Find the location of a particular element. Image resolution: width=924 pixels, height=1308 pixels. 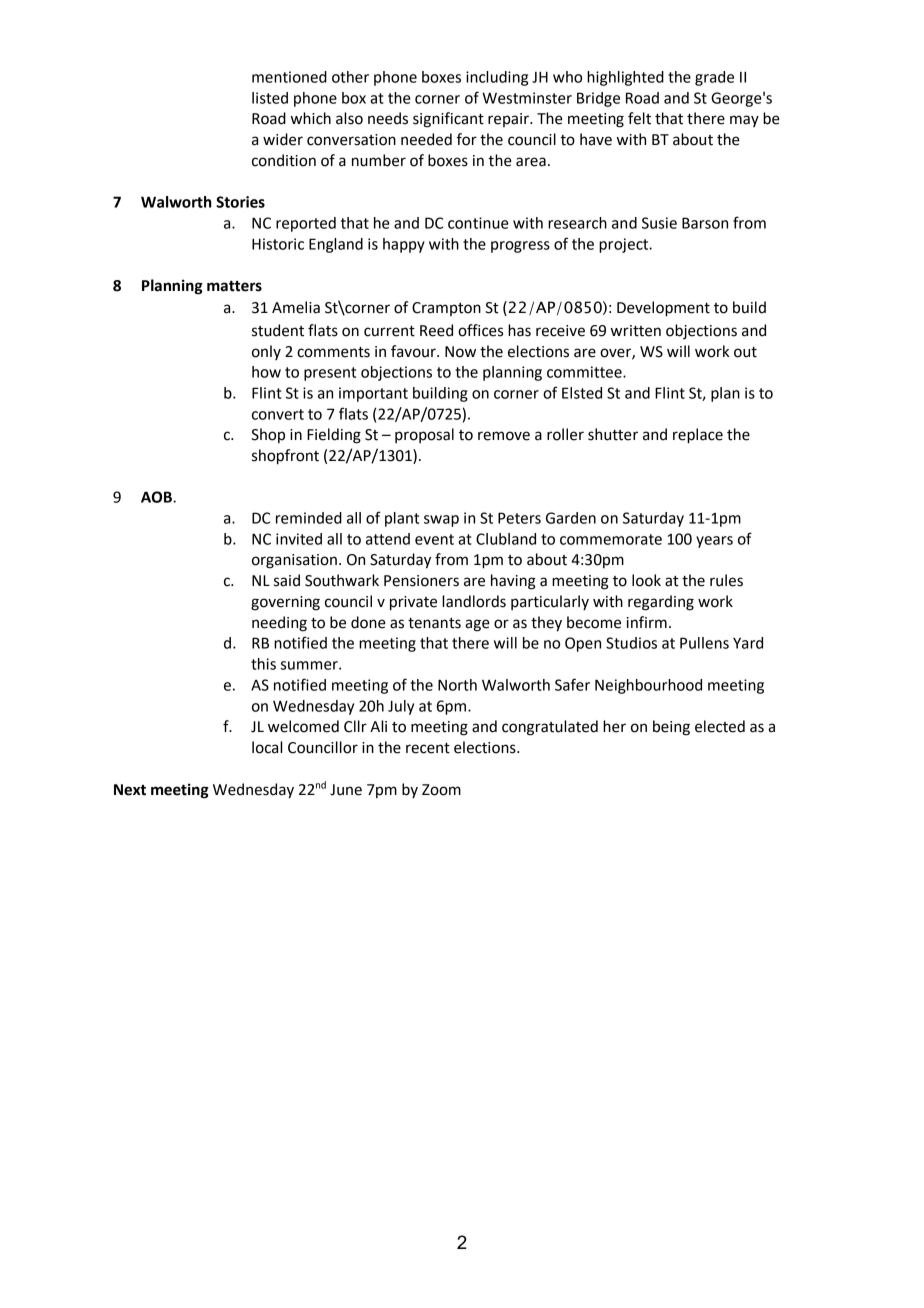

replace is located at coordinates (698, 436).
